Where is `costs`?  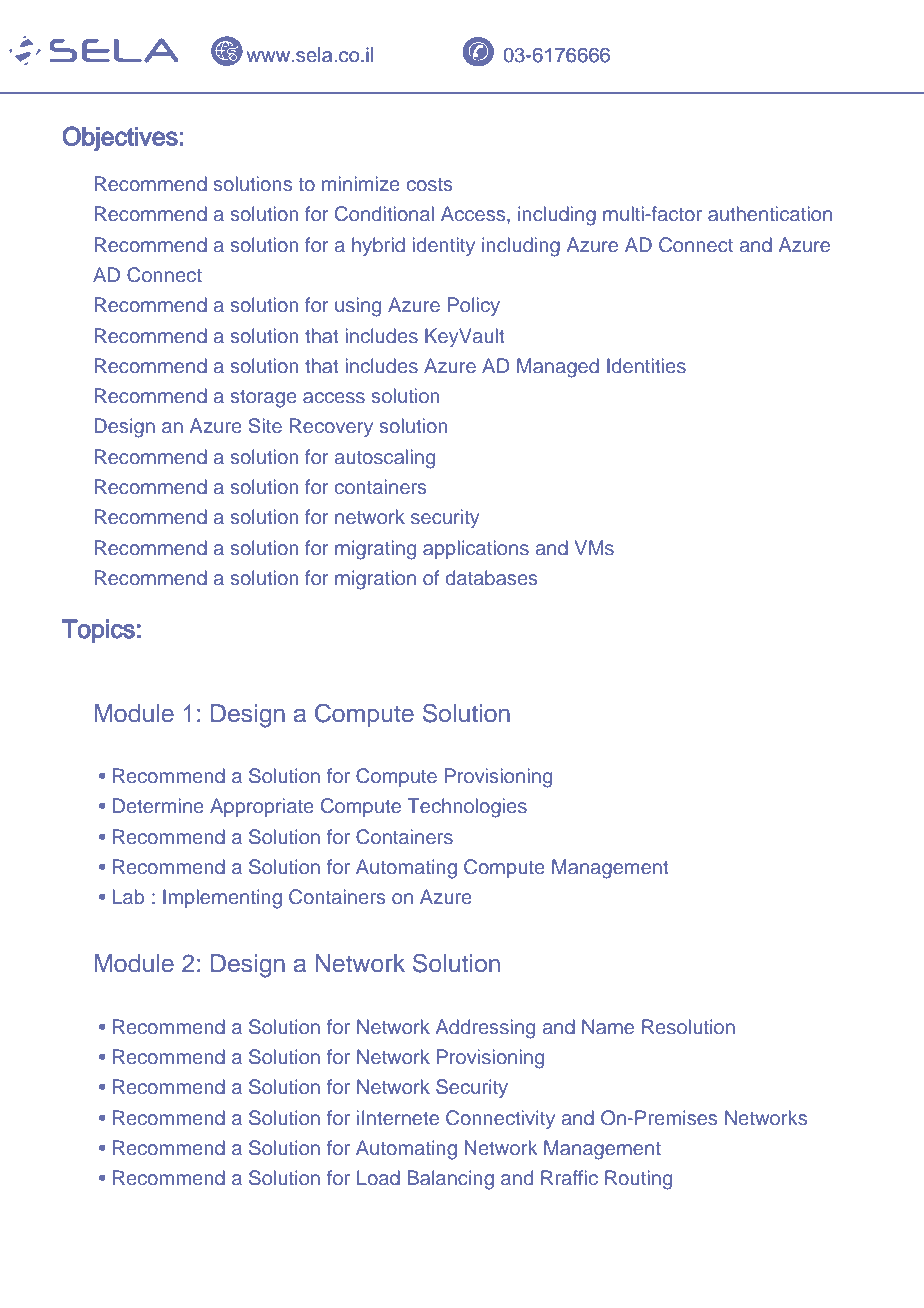
costs is located at coordinates (430, 184).
